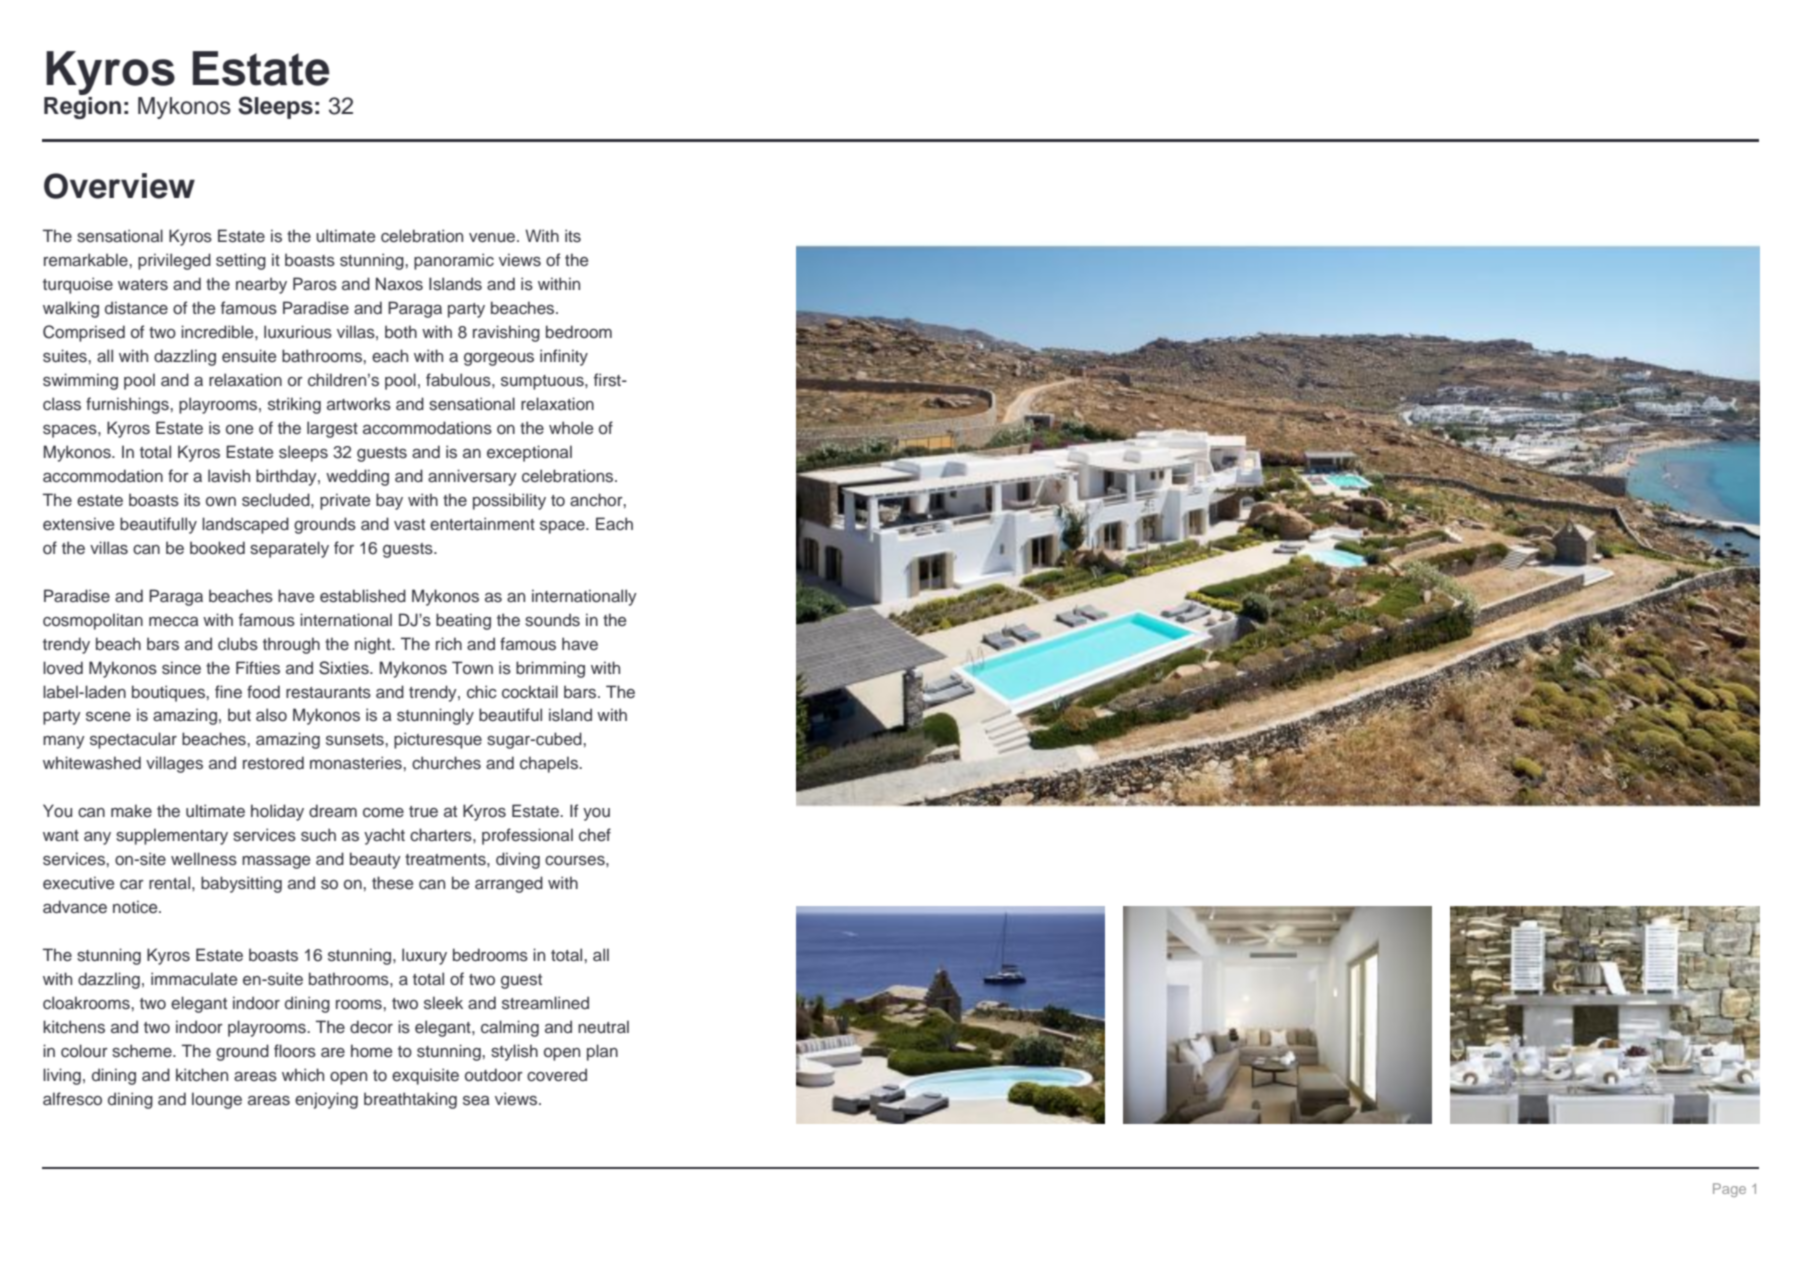  Describe the element at coordinates (550, 669) in the image. I see `brimming` at that location.
